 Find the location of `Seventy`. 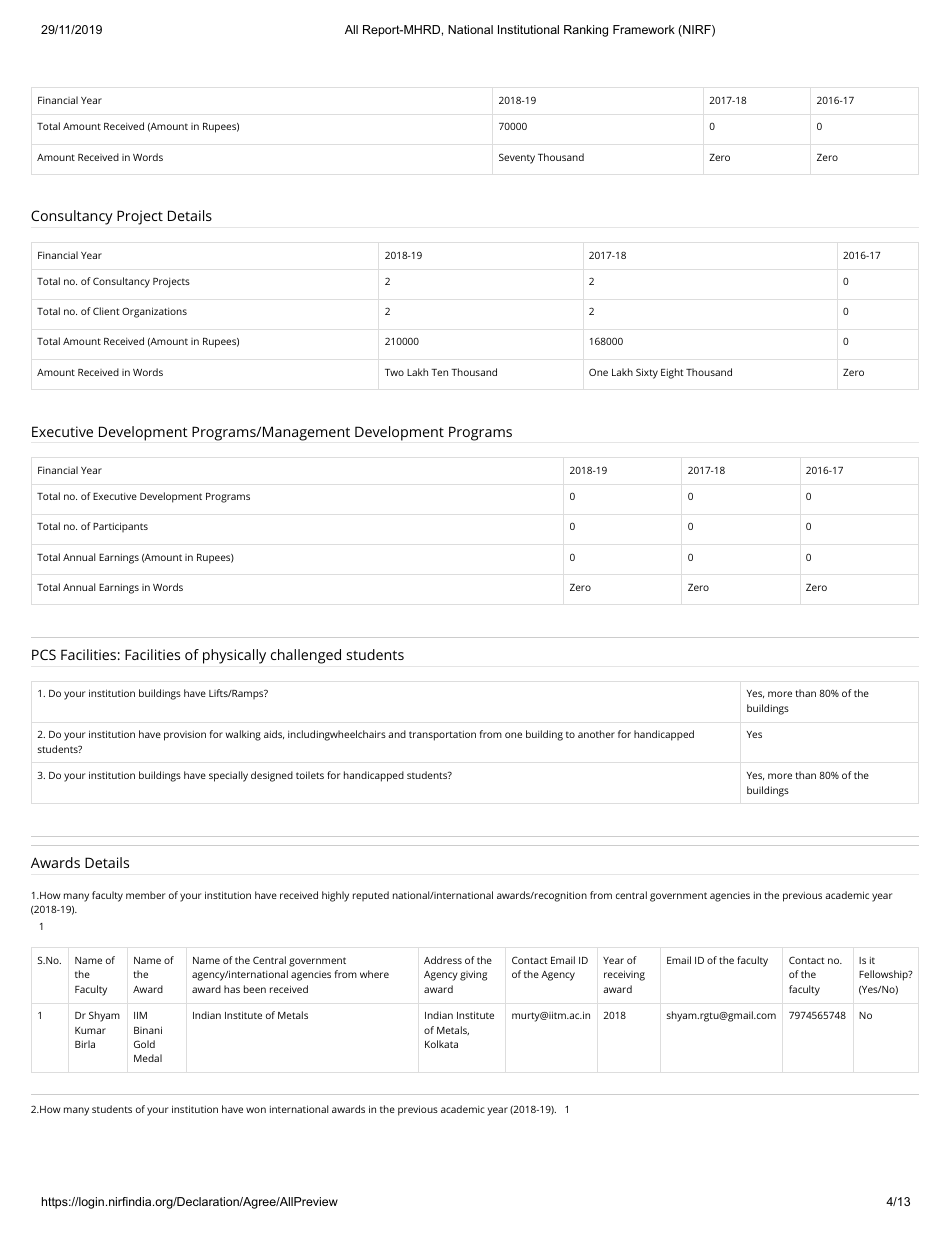

Seventy is located at coordinates (517, 158).
